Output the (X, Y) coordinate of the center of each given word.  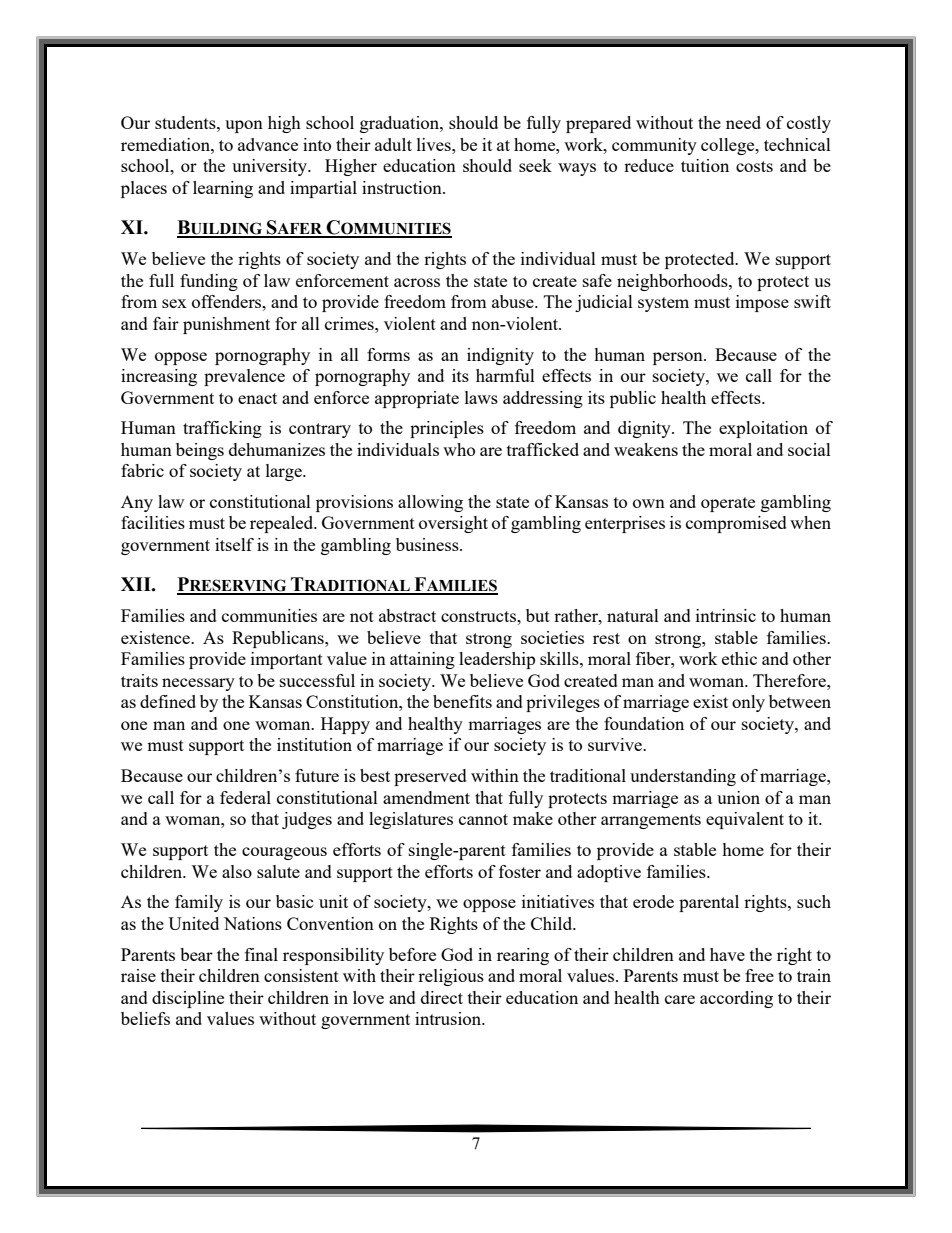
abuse (514, 301)
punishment (226, 325)
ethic (739, 658)
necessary (198, 684)
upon (244, 126)
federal (245, 797)
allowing (430, 503)
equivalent (745, 820)
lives (435, 144)
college (729, 146)
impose (762, 303)
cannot (483, 819)
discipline (188, 999)
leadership (497, 660)
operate (728, 504)
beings (200, 451)
